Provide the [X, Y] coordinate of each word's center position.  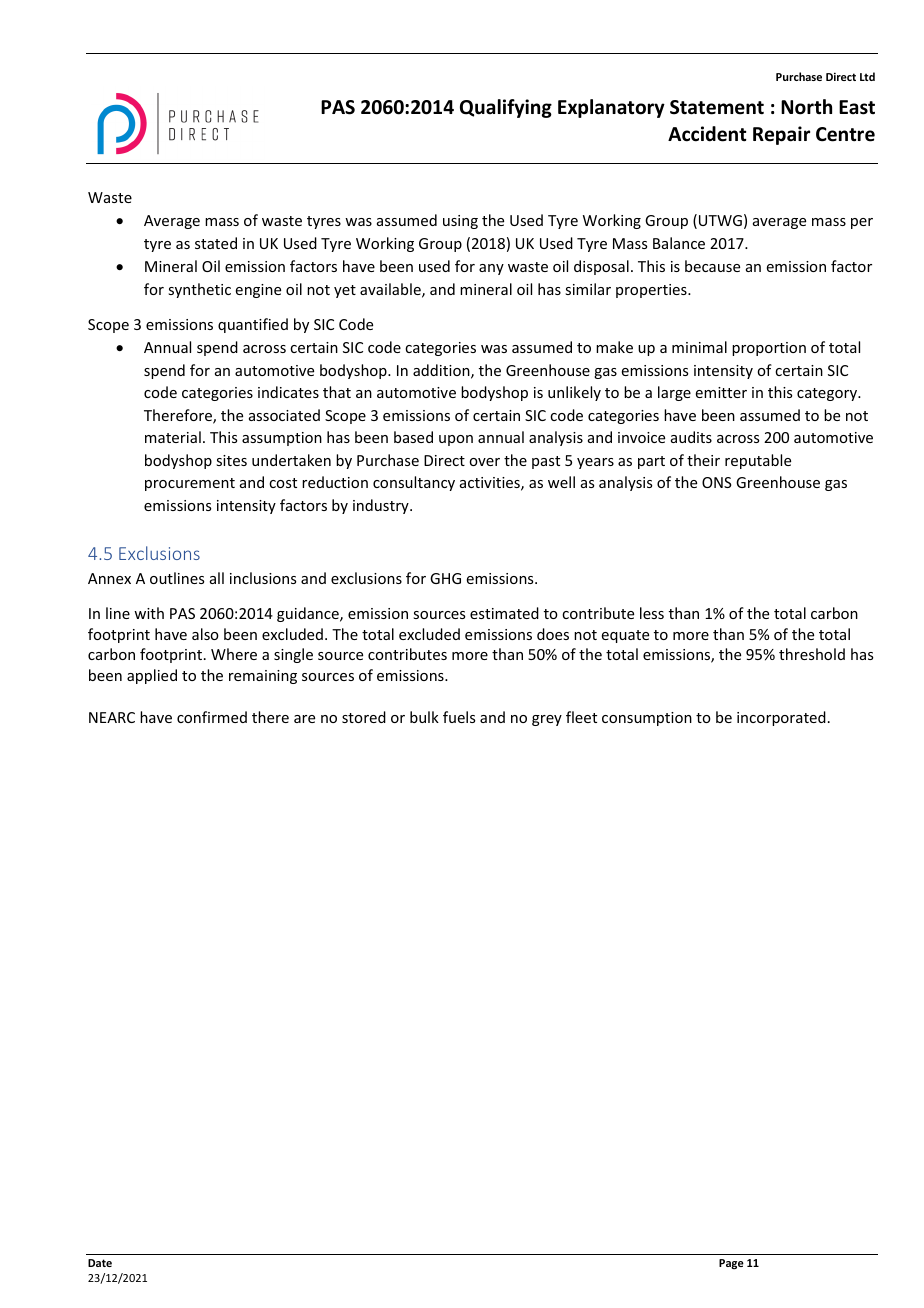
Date [100, 1263]
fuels [459, 717]
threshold [812, 654]
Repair [781, 135]
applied [152, 676]
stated [216, 243]
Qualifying [506, 108]
